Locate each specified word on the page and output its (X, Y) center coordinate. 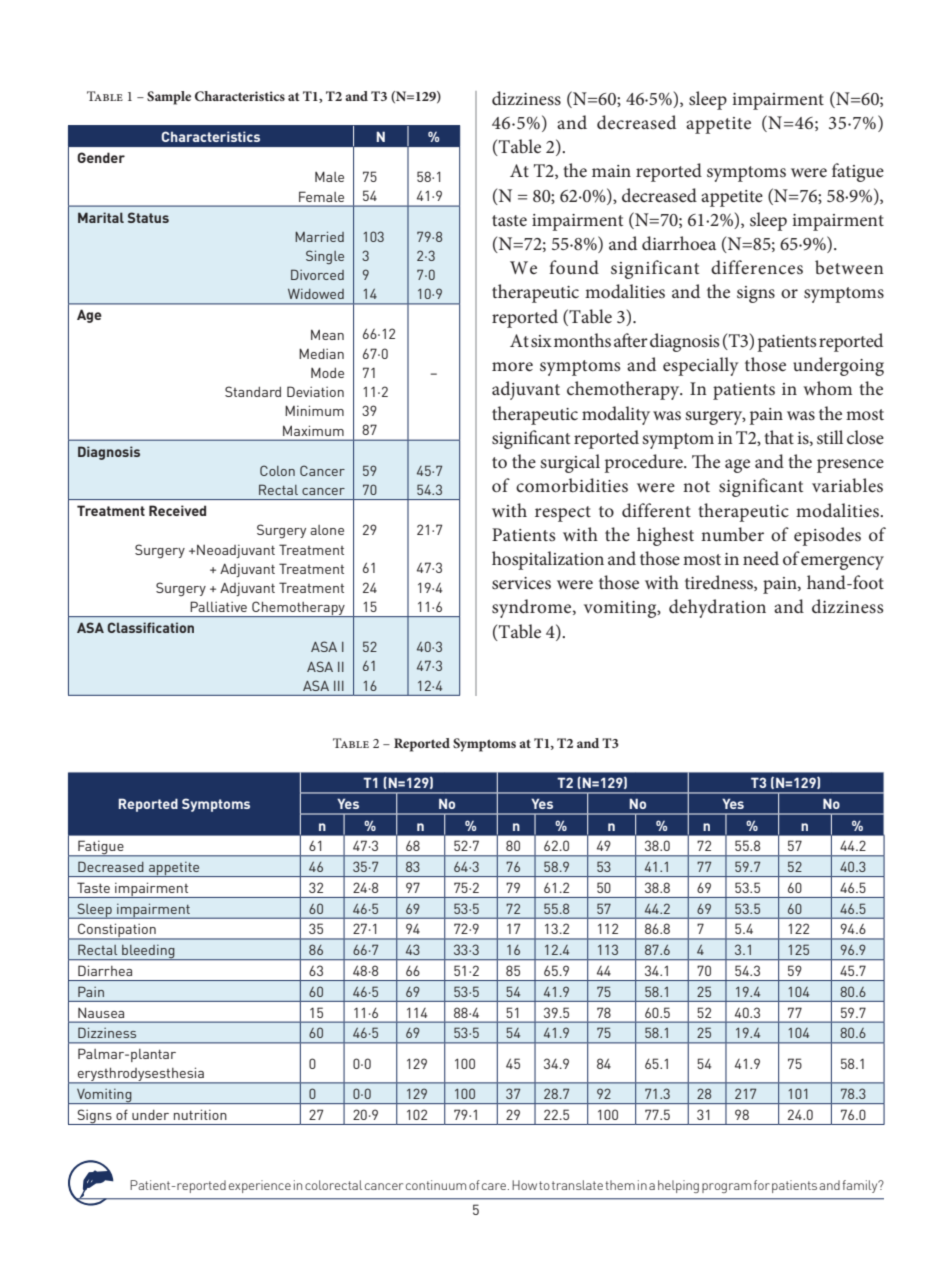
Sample (169, 98)
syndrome (533, 608)
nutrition (200, 1114)
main (611, 171)
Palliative (218, 606)
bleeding (148, 952)
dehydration (717, 608)
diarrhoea (679, 243)
